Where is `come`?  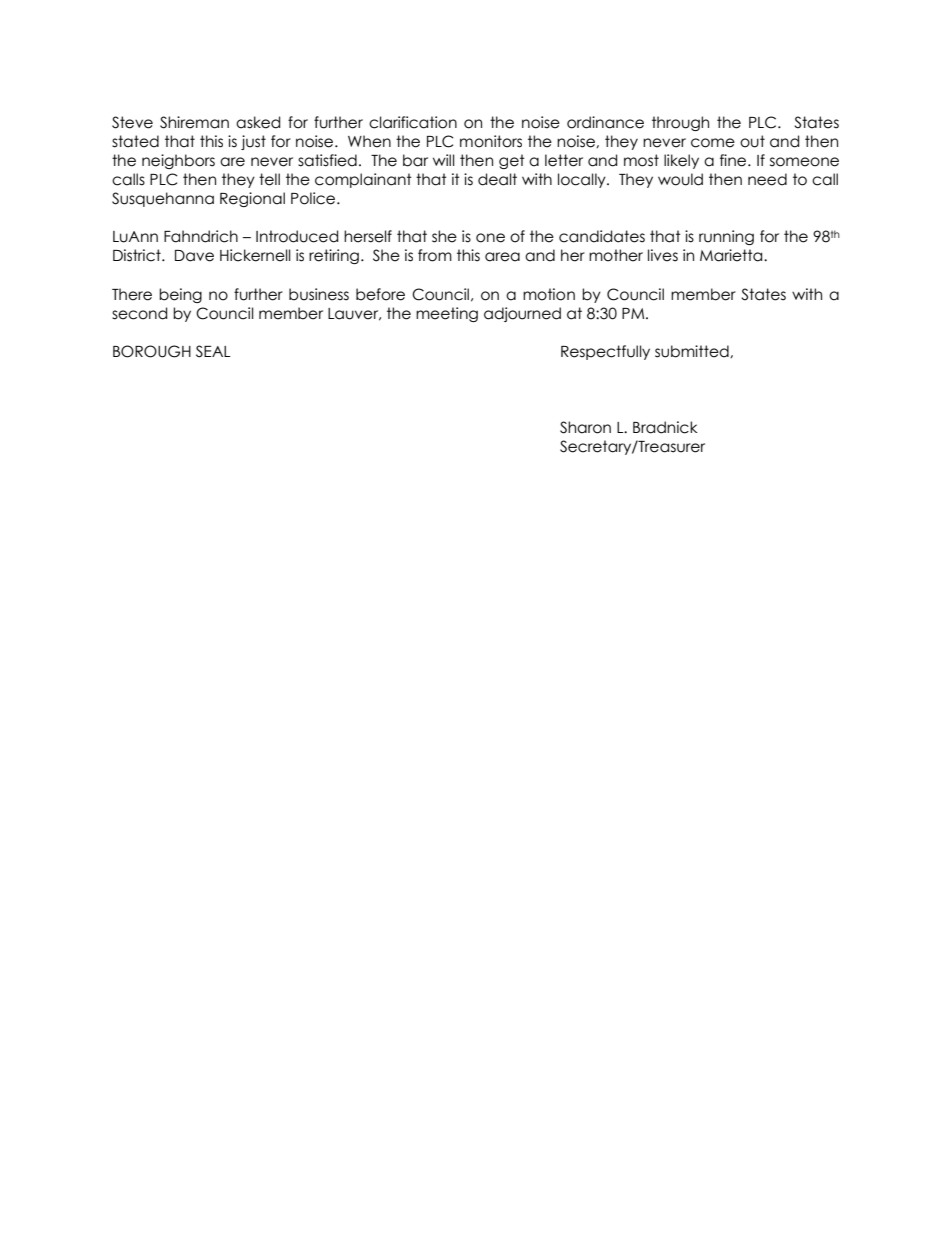
come is located at coordinates (713, 143).
